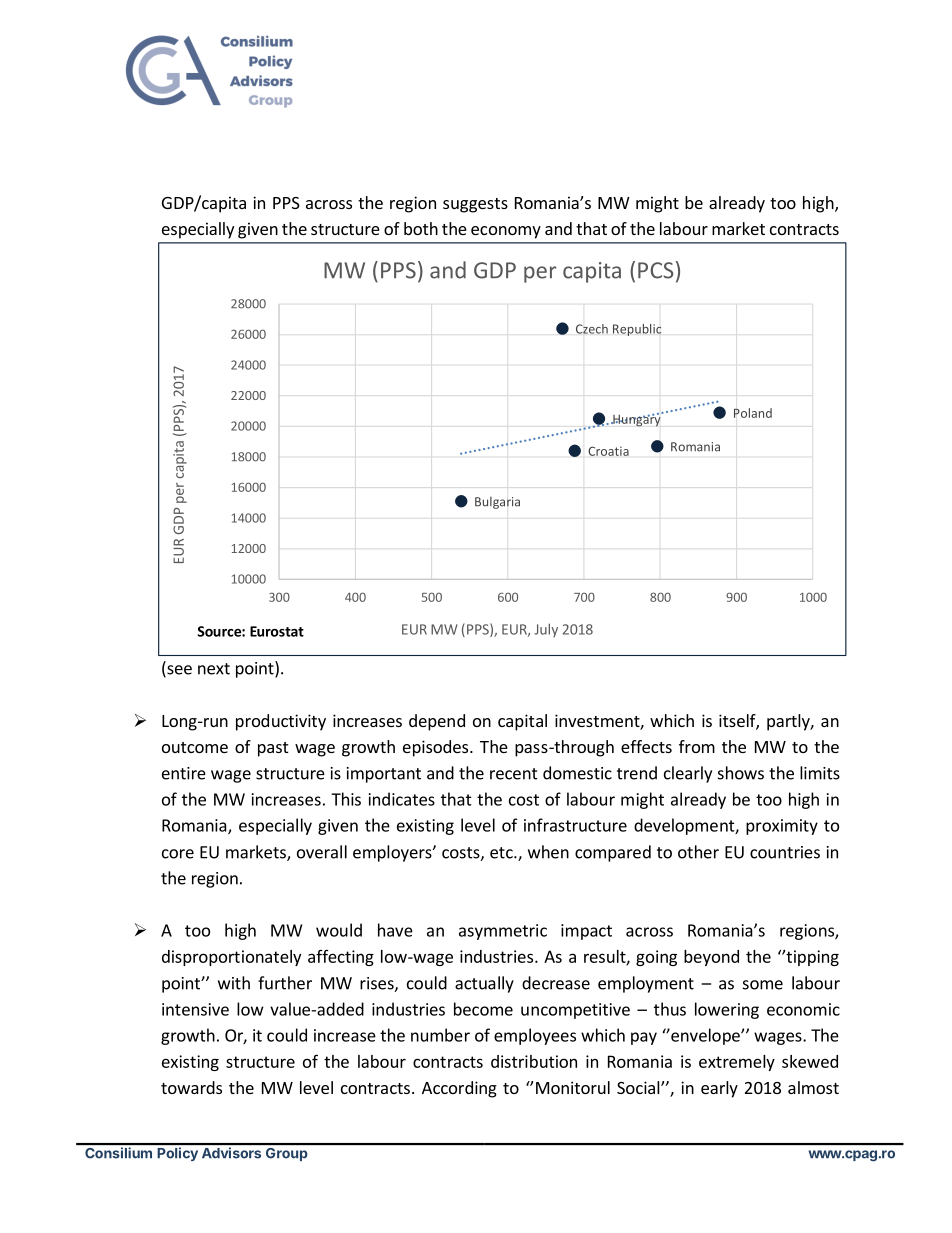 The width and height of the document is (952, 1233). What do you see at coordinates (214, 669) in the document?
I see `next` at bounding box center [214, 669].
